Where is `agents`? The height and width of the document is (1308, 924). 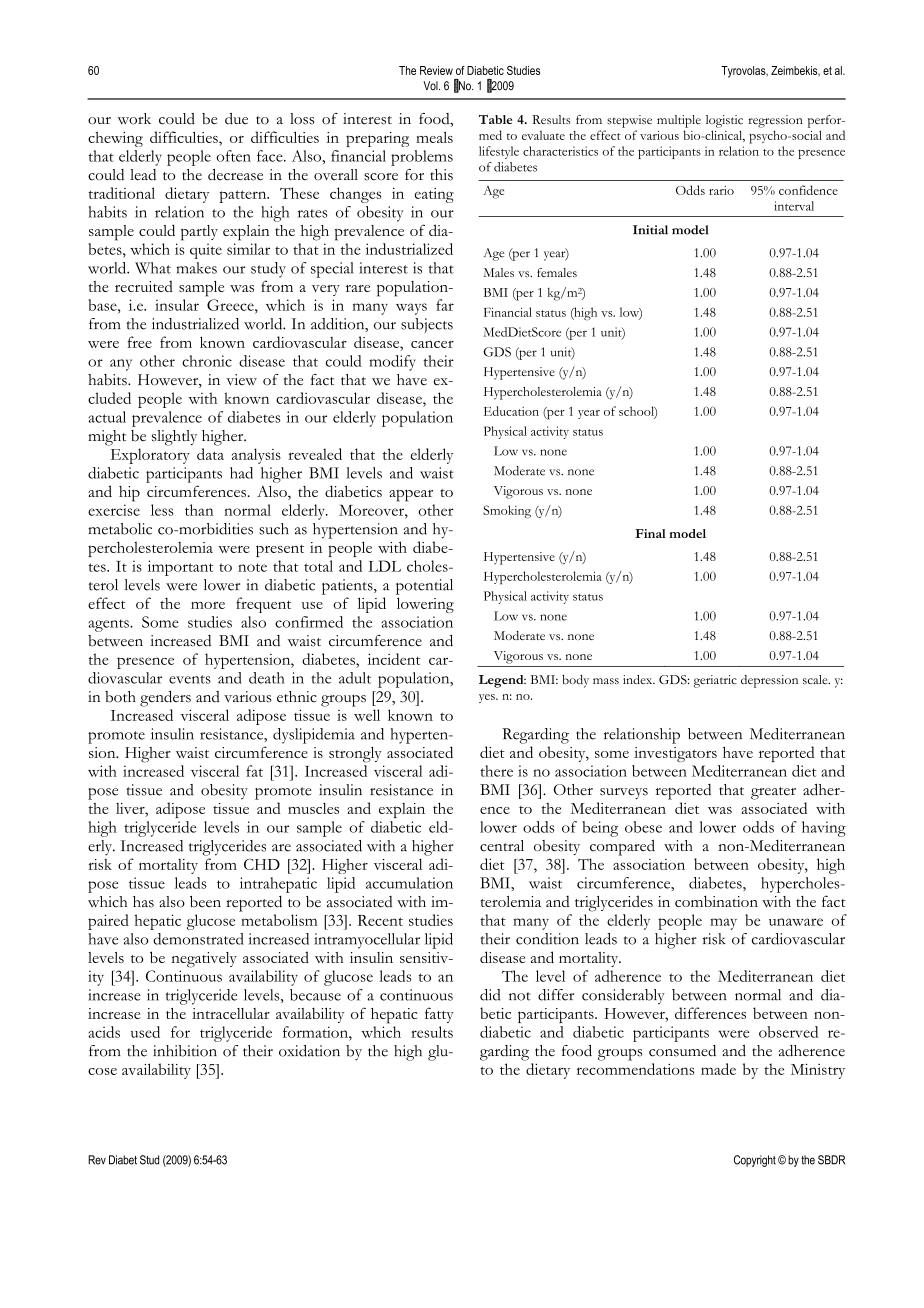 agents is located at coordinates (109, 625).
